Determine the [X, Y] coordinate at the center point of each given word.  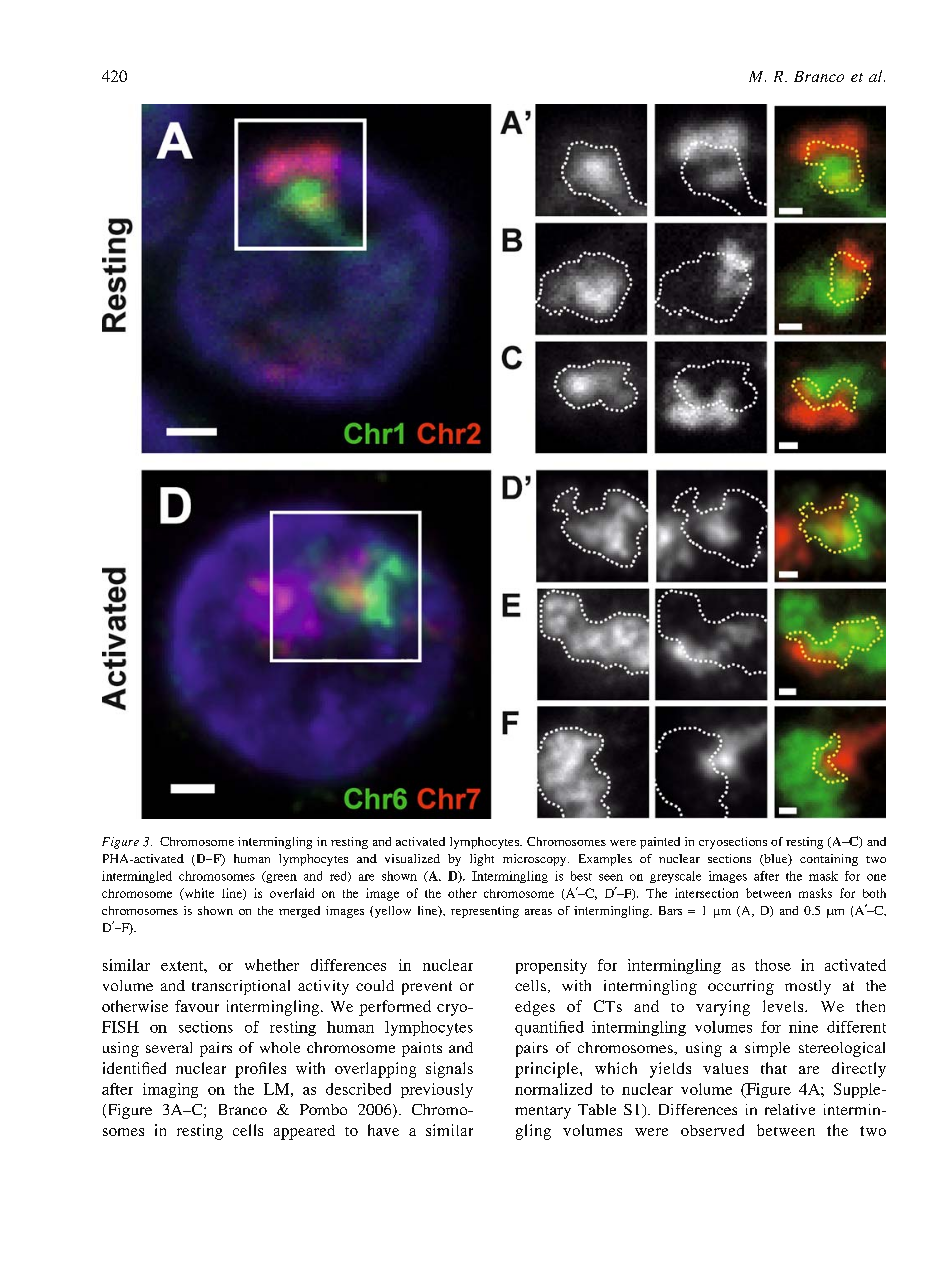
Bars [670, 910]
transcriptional [241, 987]
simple [767, 1049]
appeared [304, 1132]
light [482, 860]
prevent [427, 988]
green [280, 877]
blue [776, 860]
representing [485, 912]
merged [299, 912]
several [169, 1047]
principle [548, 1070]
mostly [808, 987]
